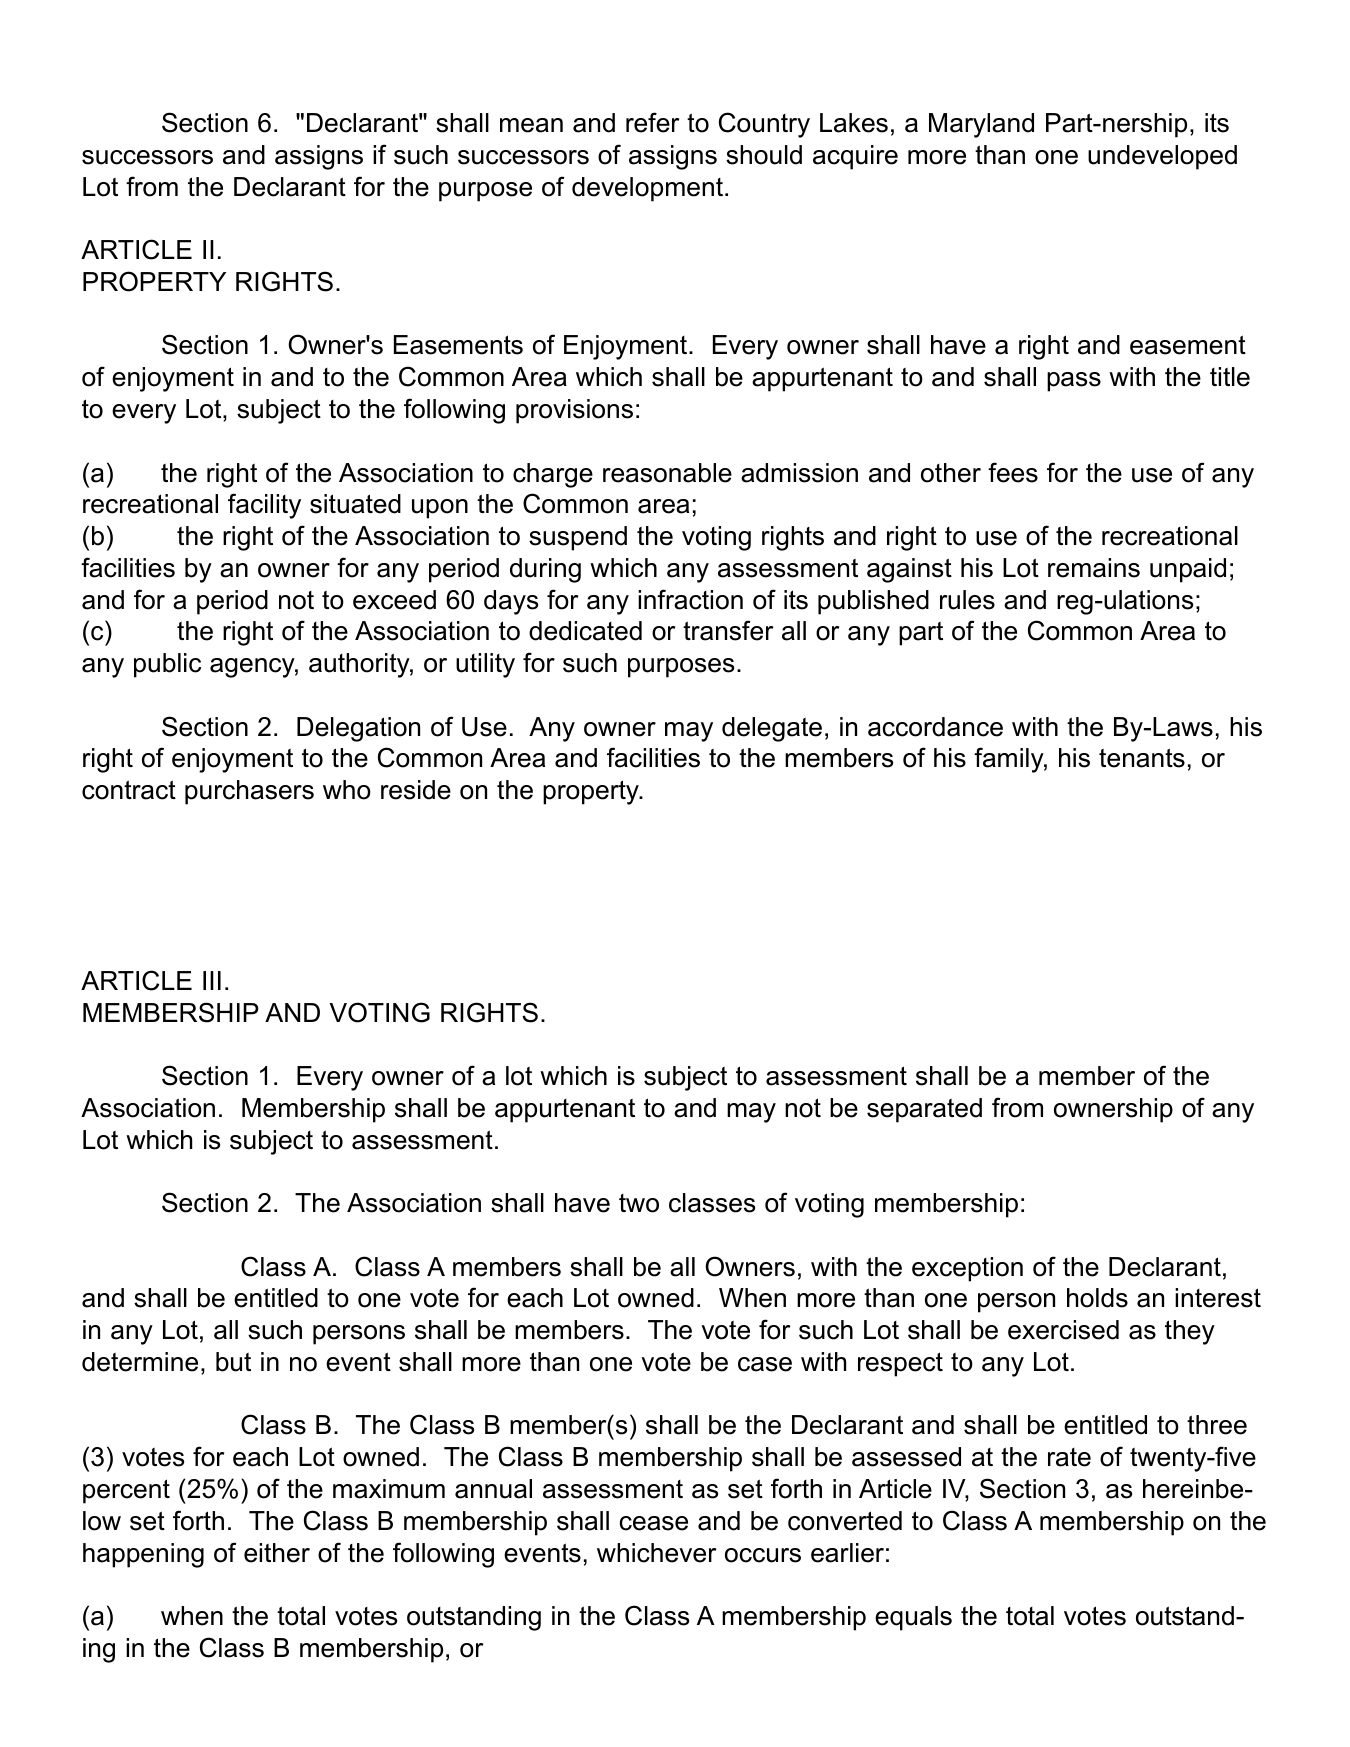 The width and height of the page is (1350, 1747). I want to click on development, so click(647, 189).
